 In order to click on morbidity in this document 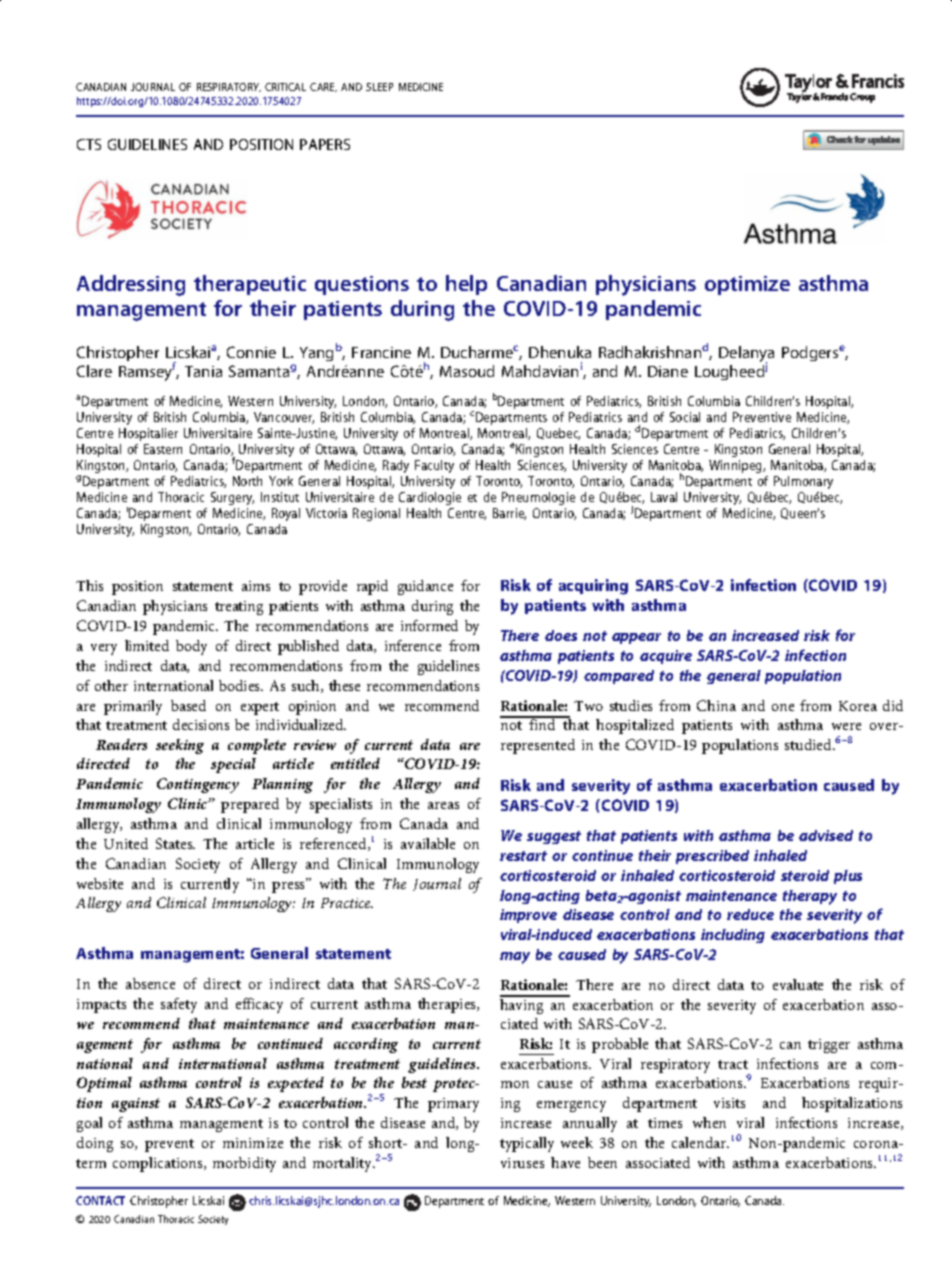, I will do `click(244, 1164)`.
